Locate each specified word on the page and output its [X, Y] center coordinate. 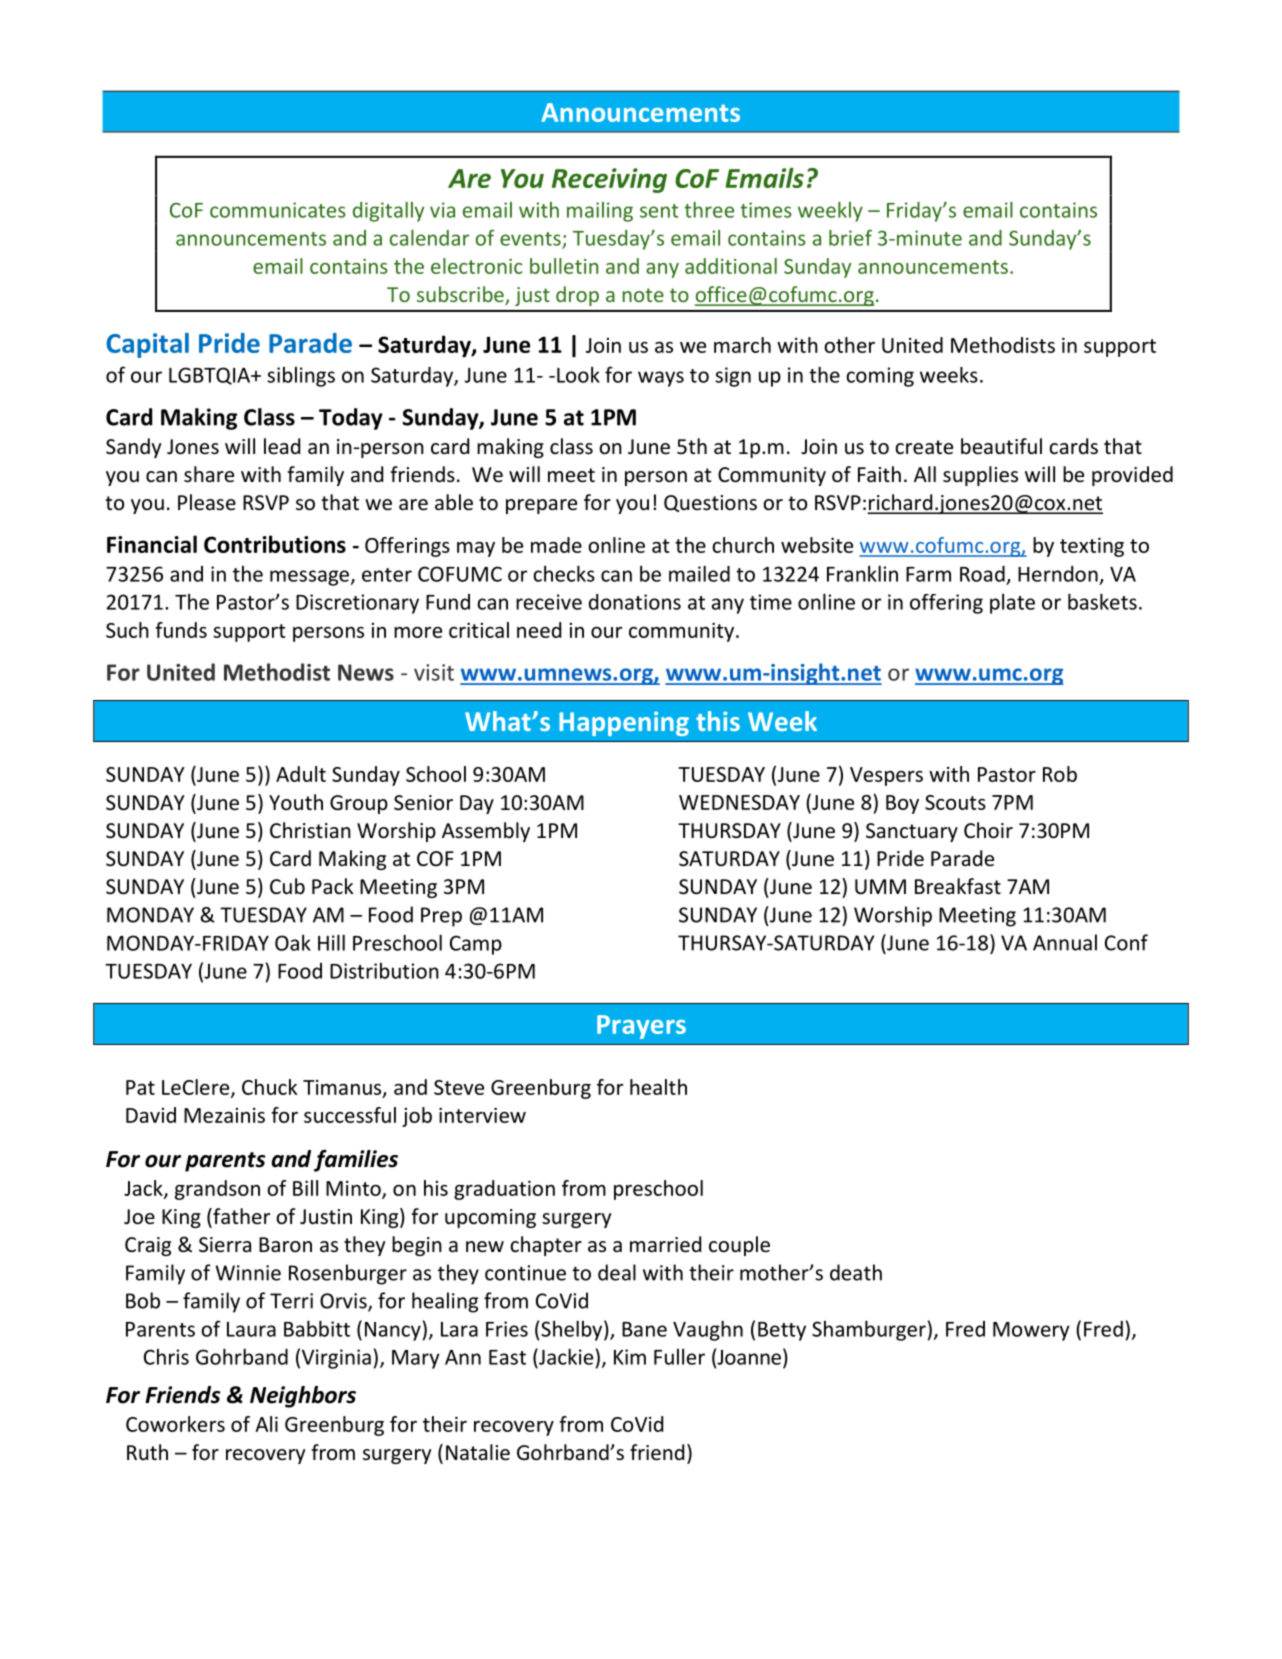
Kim [630, 1357]
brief [850, 237]
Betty [782, 1331]
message [309, 578]
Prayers [641, 1027]
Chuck [269, 1087]
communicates [278, 210]
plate [1012, 603]
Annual [1065, 942]
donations [635, 602]
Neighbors [303, 1397]
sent [659, 211]
